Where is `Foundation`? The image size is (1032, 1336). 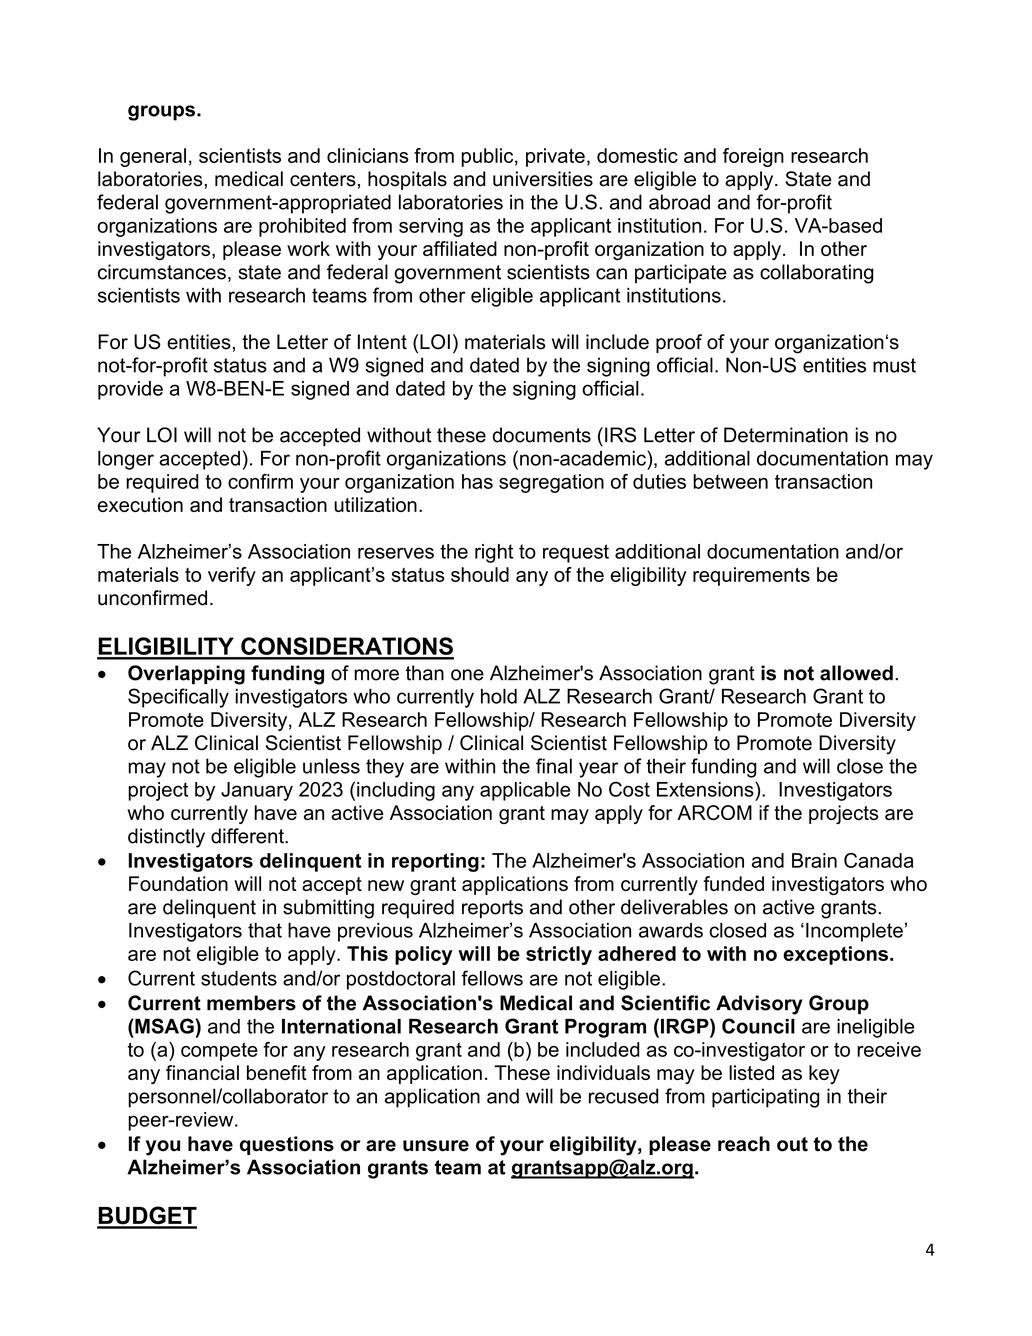 Foundation is located at coordinates (178, 883).
